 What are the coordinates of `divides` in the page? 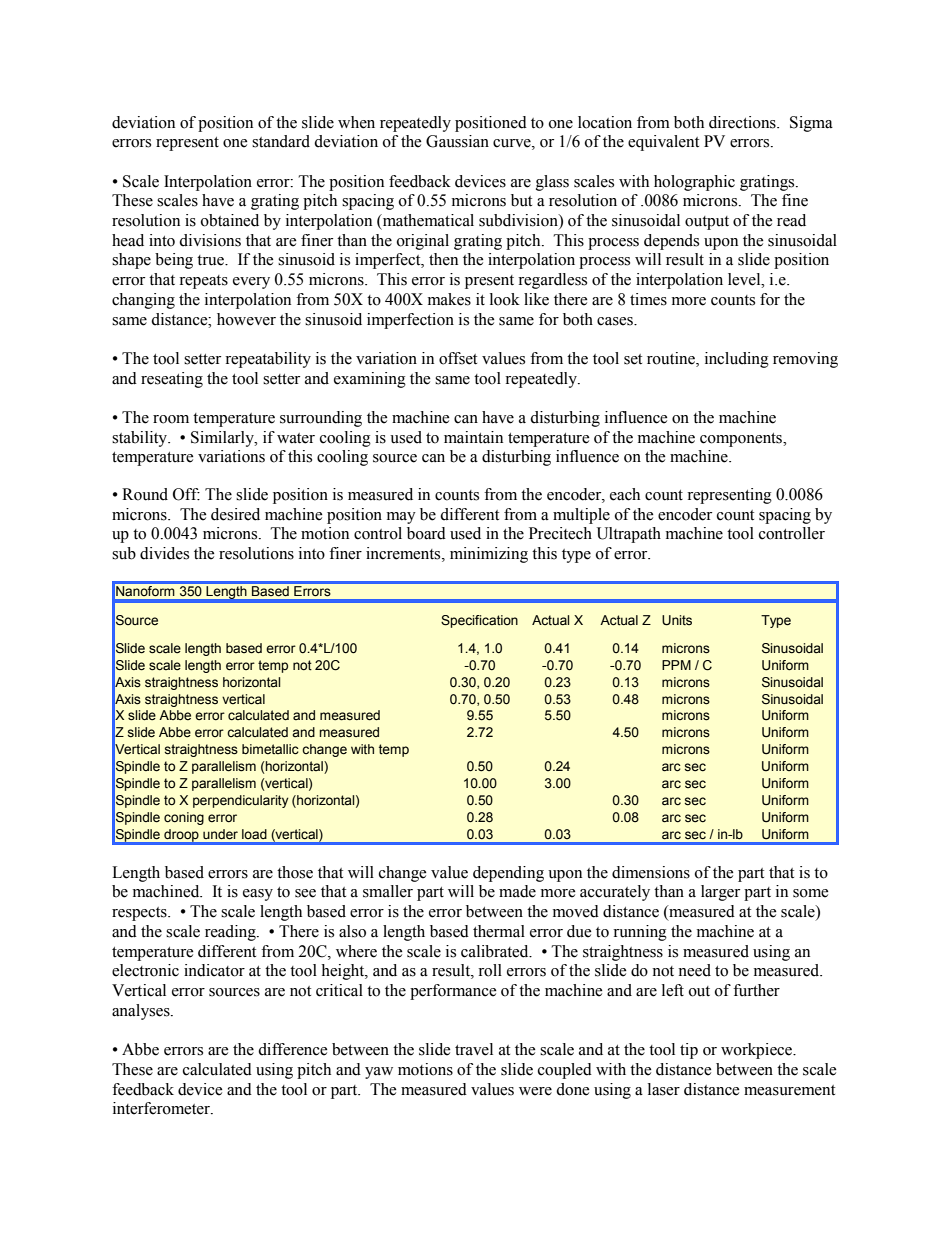 It's located at (164, 553).
